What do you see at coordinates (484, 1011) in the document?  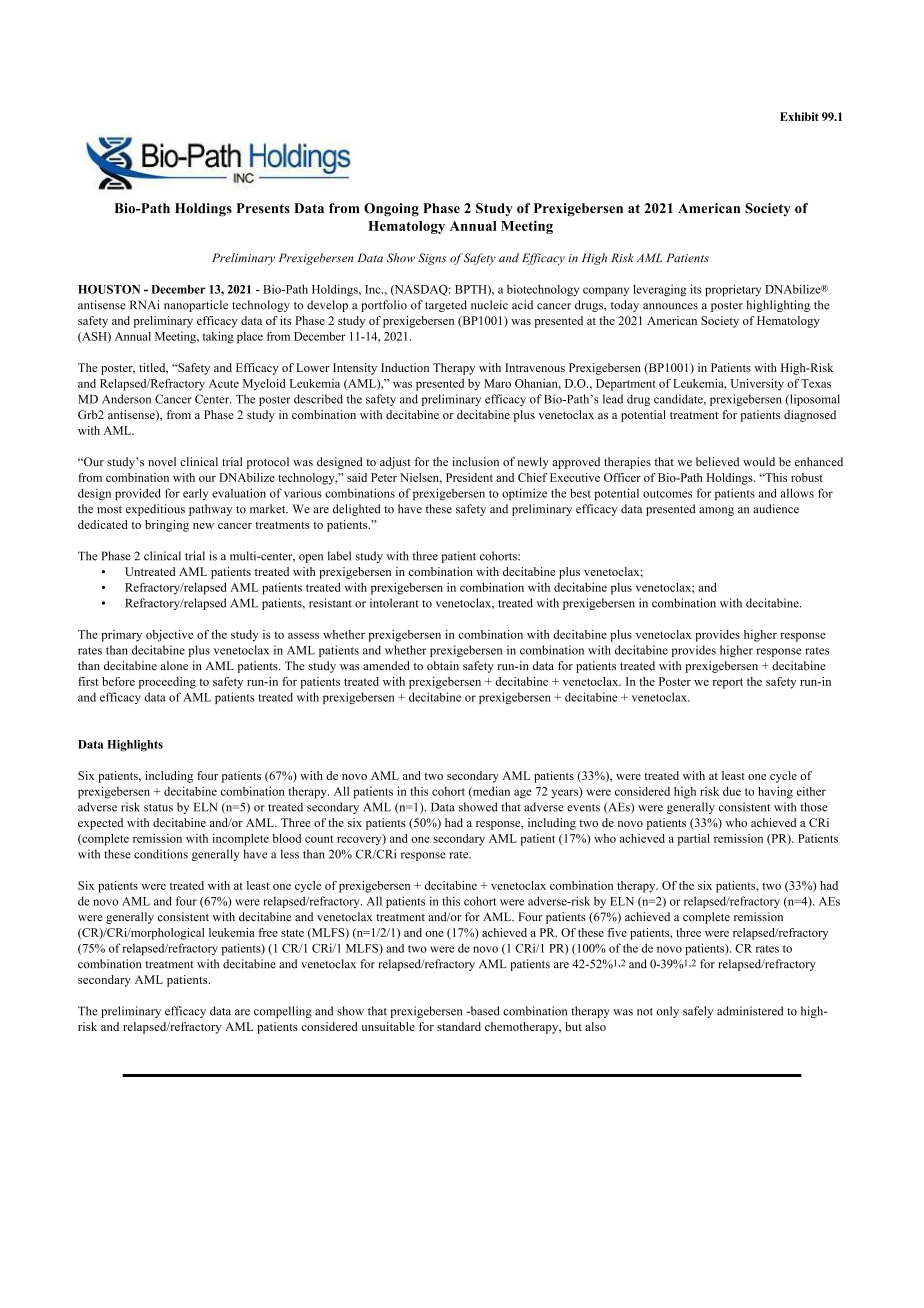 I see `based` at bounding box center [484, 1011].
